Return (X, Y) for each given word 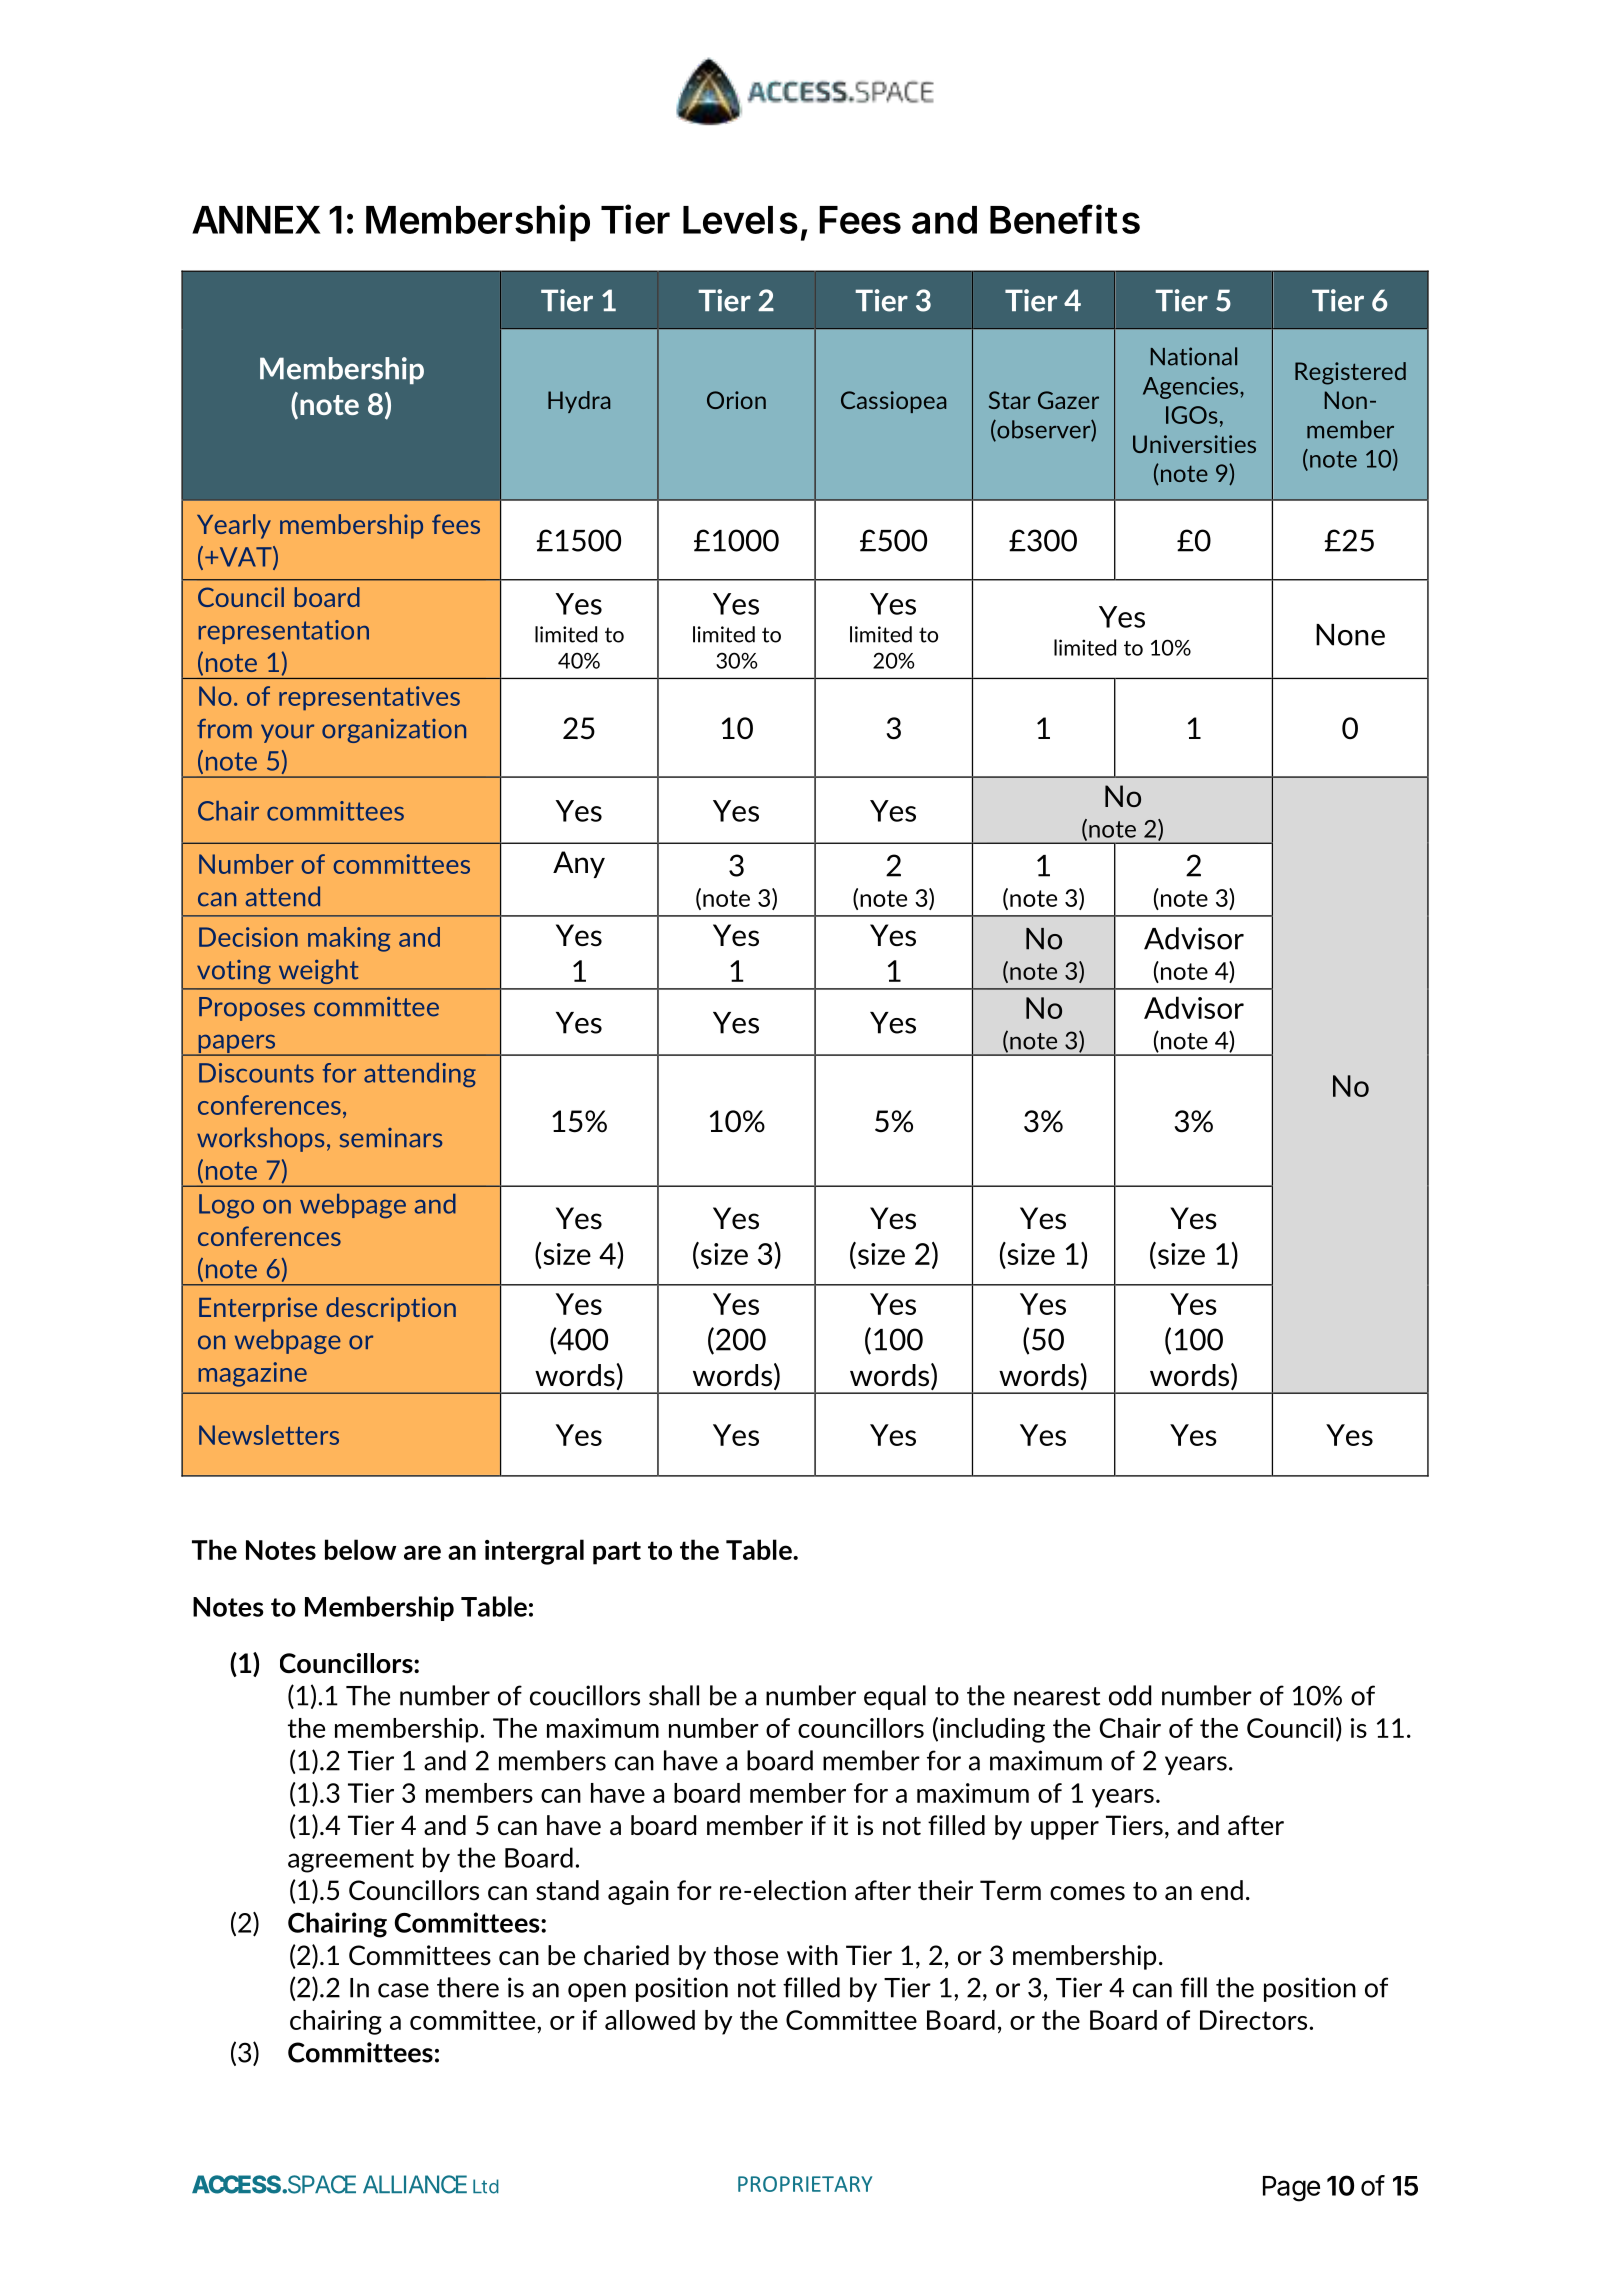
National (1194, 356)
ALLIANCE (415, 2184)
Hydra (579, 402)
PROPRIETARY (805, 2184)
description (391, 1309)
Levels (740, 220)
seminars (390, 1138)
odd (1130, 1695)
